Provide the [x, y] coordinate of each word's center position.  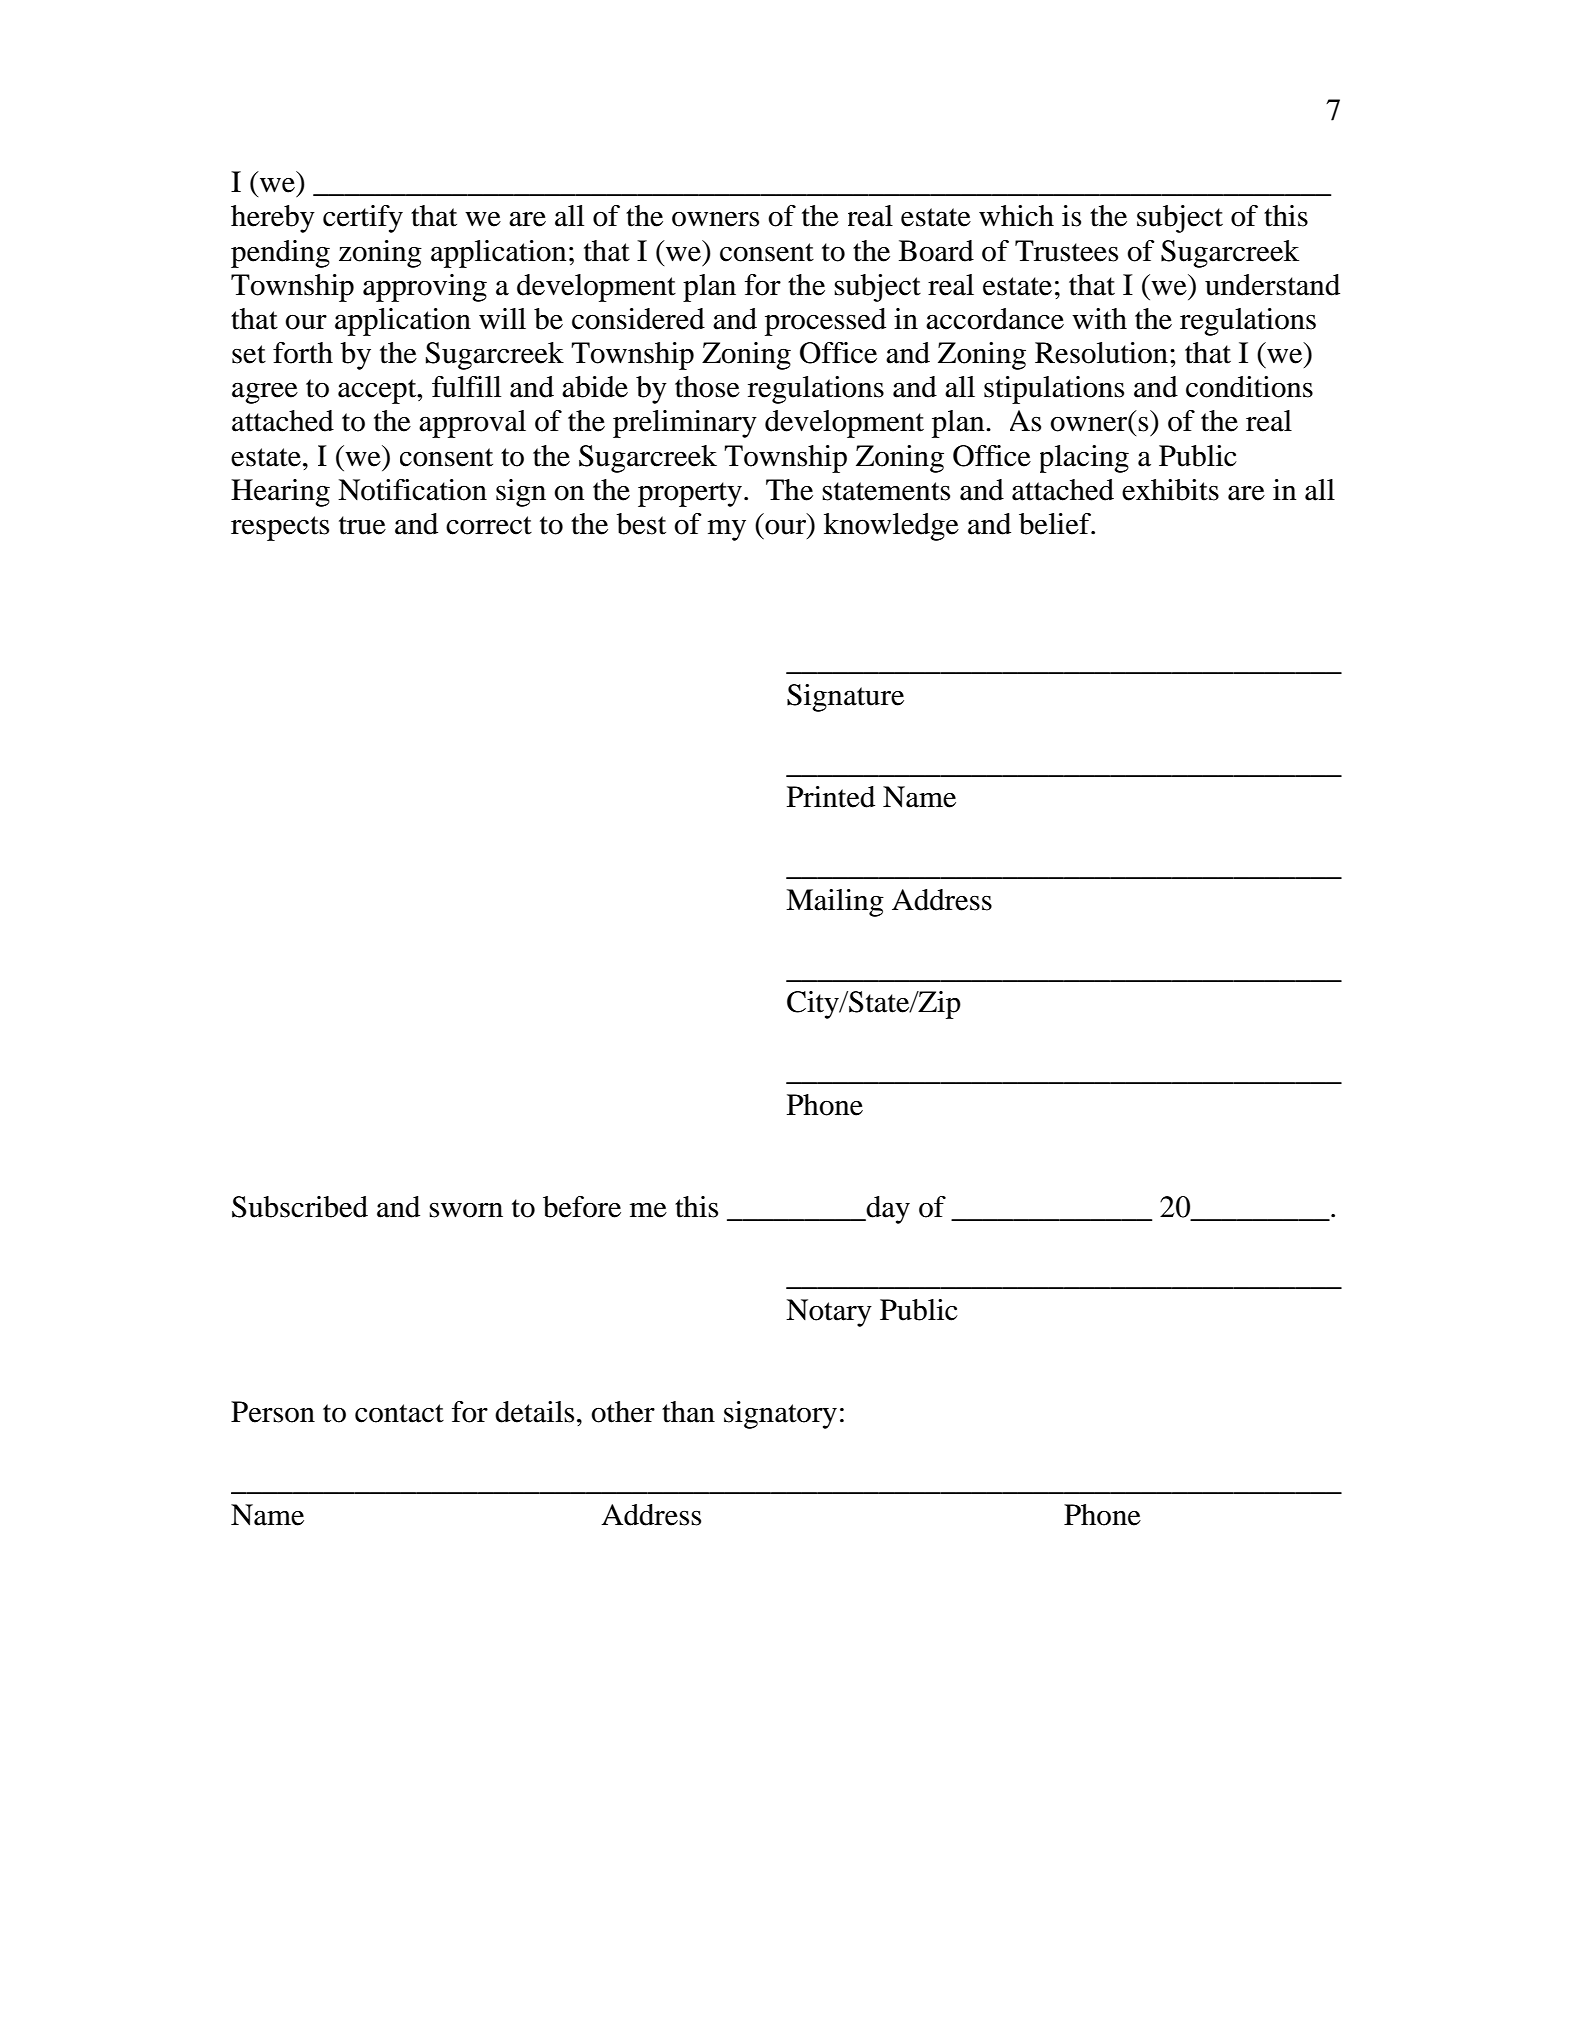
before [582, 1207]
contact [399, 1413]
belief [1056, 524]
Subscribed [300, 1207]
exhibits [1170, 490]
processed [825, 322]
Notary [829, 1313]
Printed [831, 797]
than [688, 1412]
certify [363, 219]
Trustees [1066, 251]
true [362, 525]
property [690, 494]
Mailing [835, 903]
